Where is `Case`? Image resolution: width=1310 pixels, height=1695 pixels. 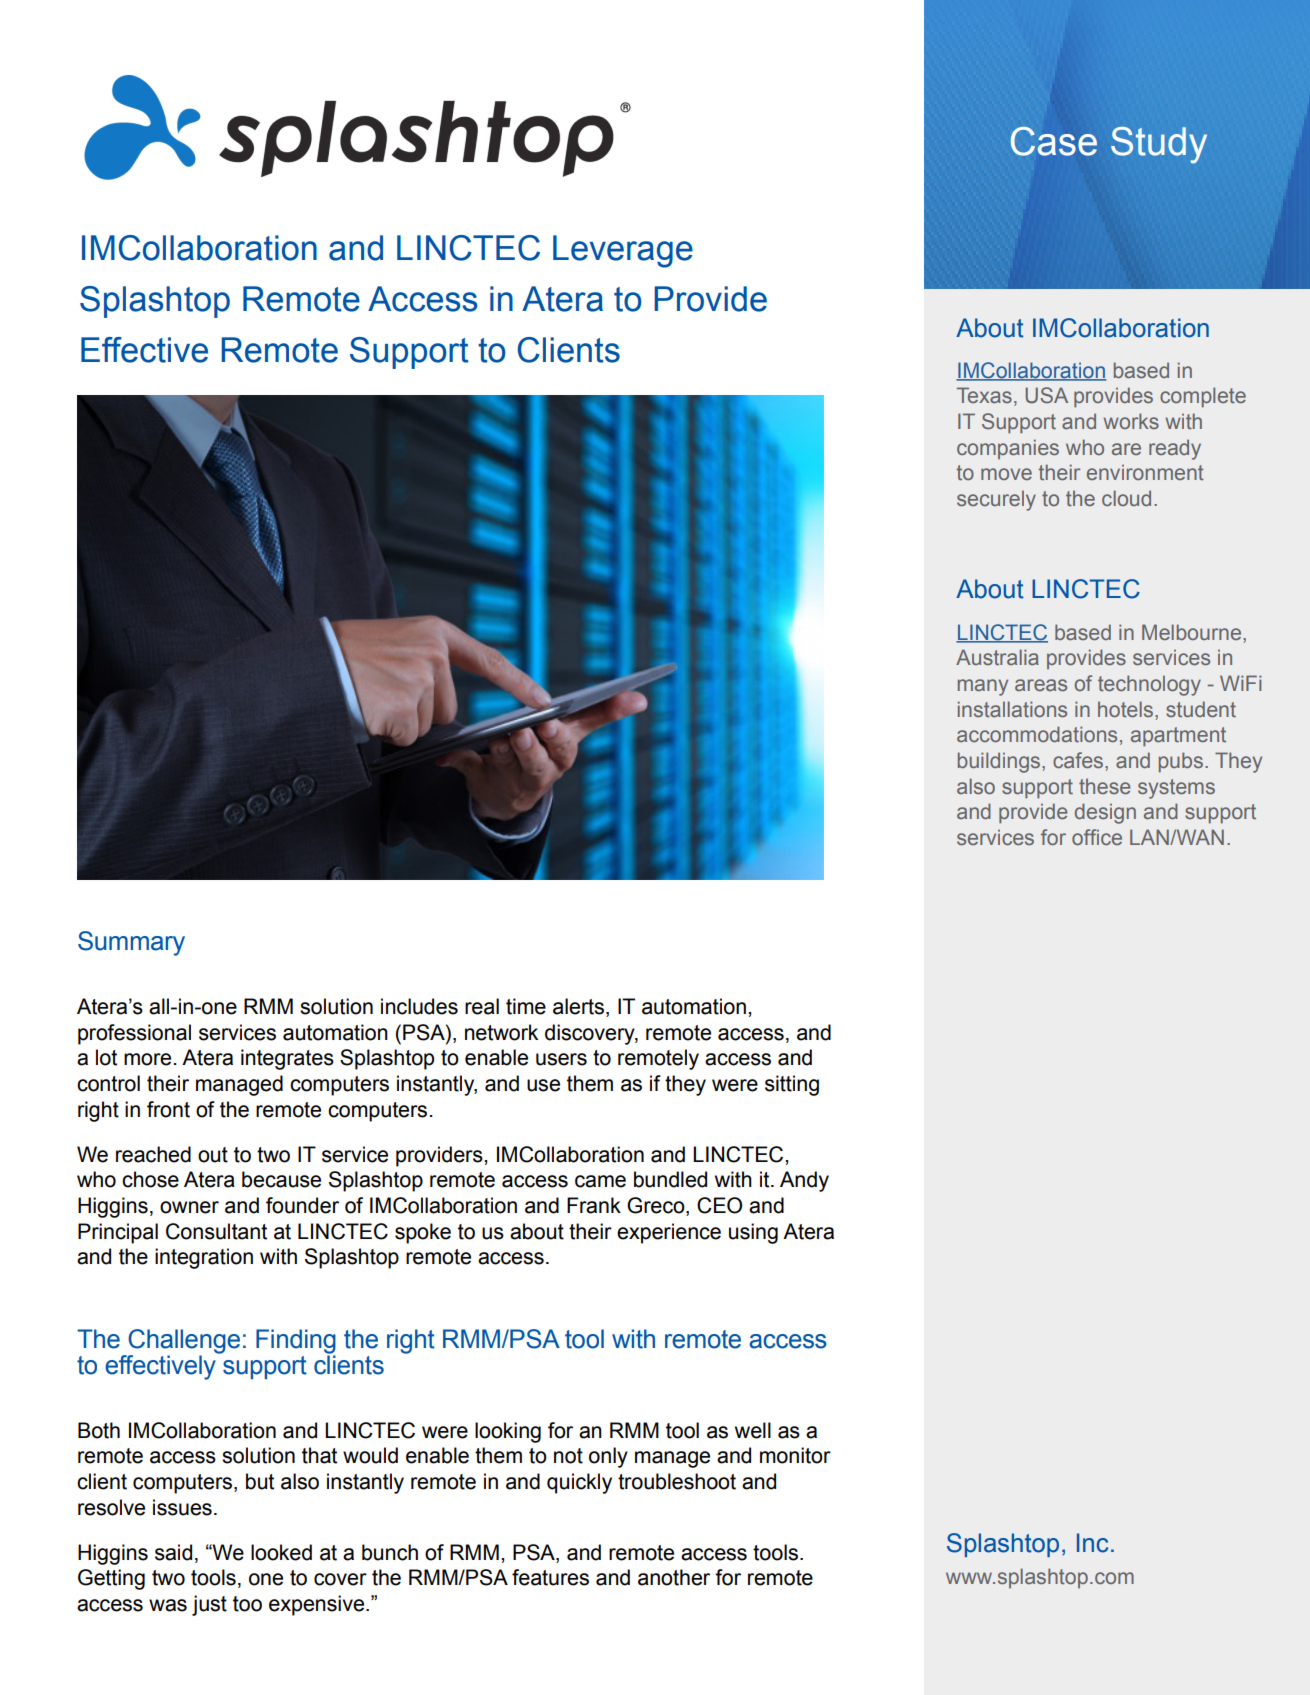
Case is located at coordinates (1053, 141).
